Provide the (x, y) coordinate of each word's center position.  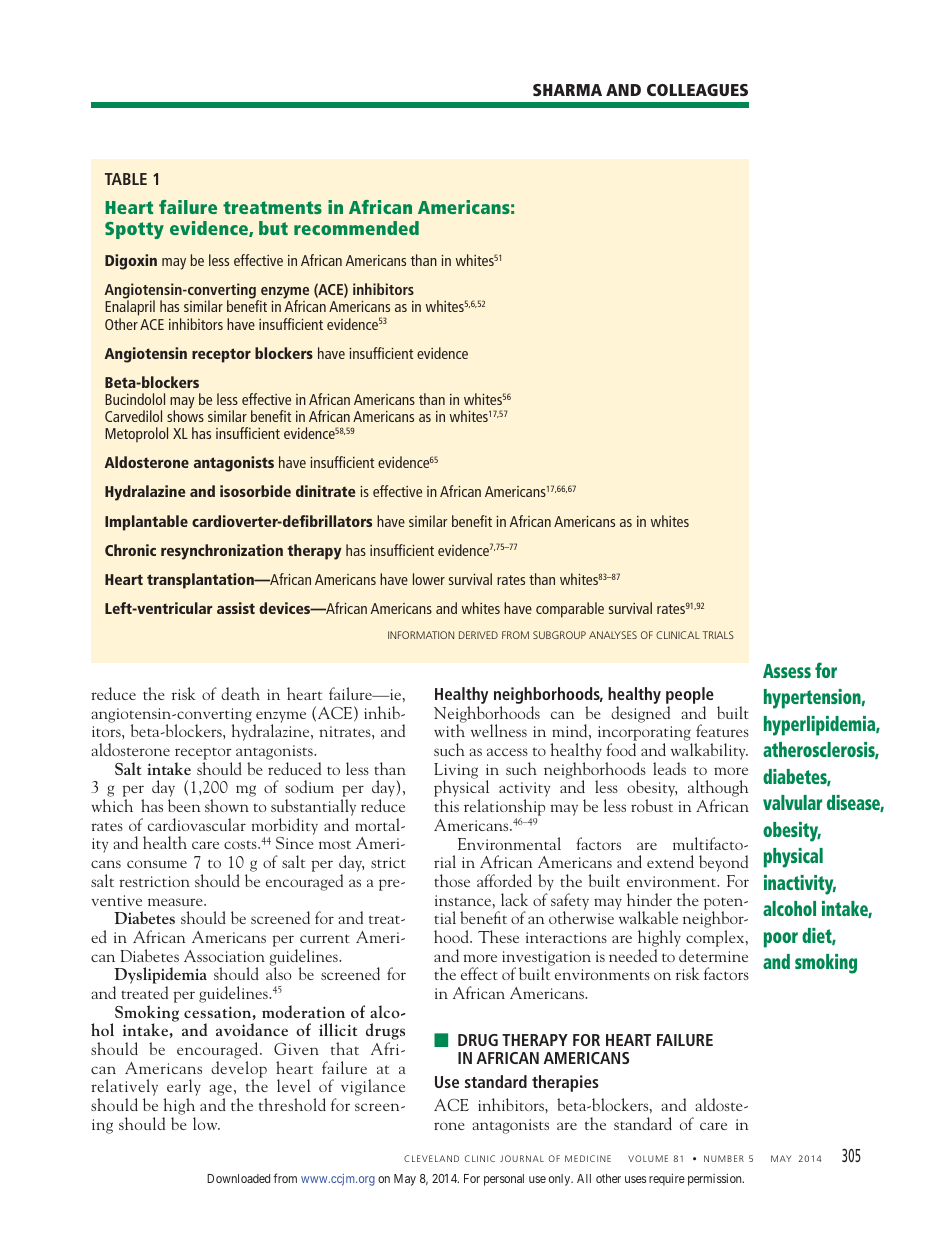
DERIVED (478, 635)
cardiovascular (197, 824)
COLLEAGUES (697, 90)
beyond (723, 863)
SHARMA (567, 90)
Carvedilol (133, 416)
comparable (570, 610)
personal (504, 1180)
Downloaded (238, 1178)
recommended (356, 228)
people (690, 697)
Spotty (134, 230)
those (452, 880)
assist (236, 608)
